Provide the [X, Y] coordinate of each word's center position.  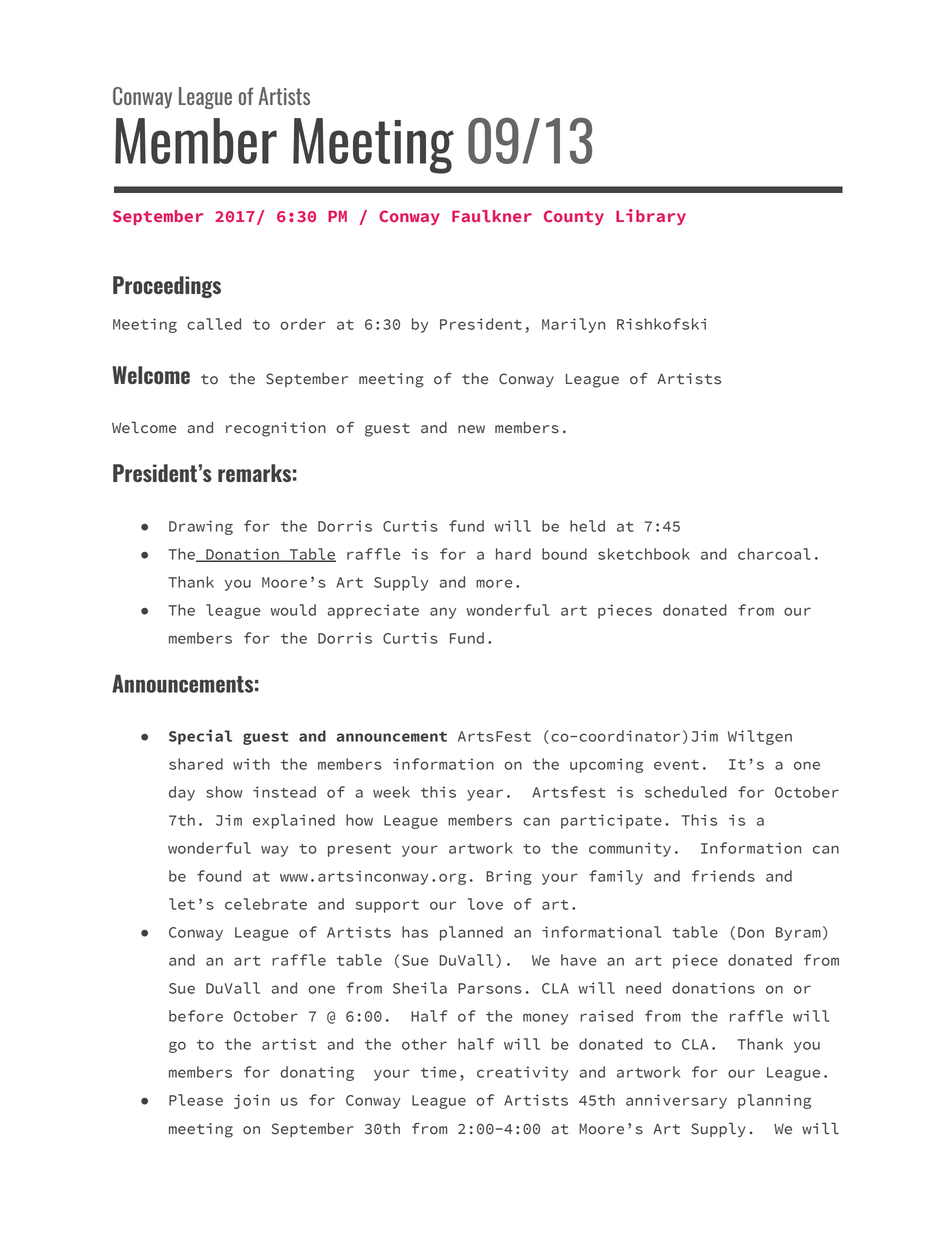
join [252, 1101]
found [219, 876]
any [443, 613]
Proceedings [167, 287]
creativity [522, 1073]
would [293, 610]
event [676, 765]
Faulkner [492, 216]
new [471, 429]
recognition [276, 429]
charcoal [774, 554]
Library [651, 217]
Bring [509, 877]
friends [723, 876]
